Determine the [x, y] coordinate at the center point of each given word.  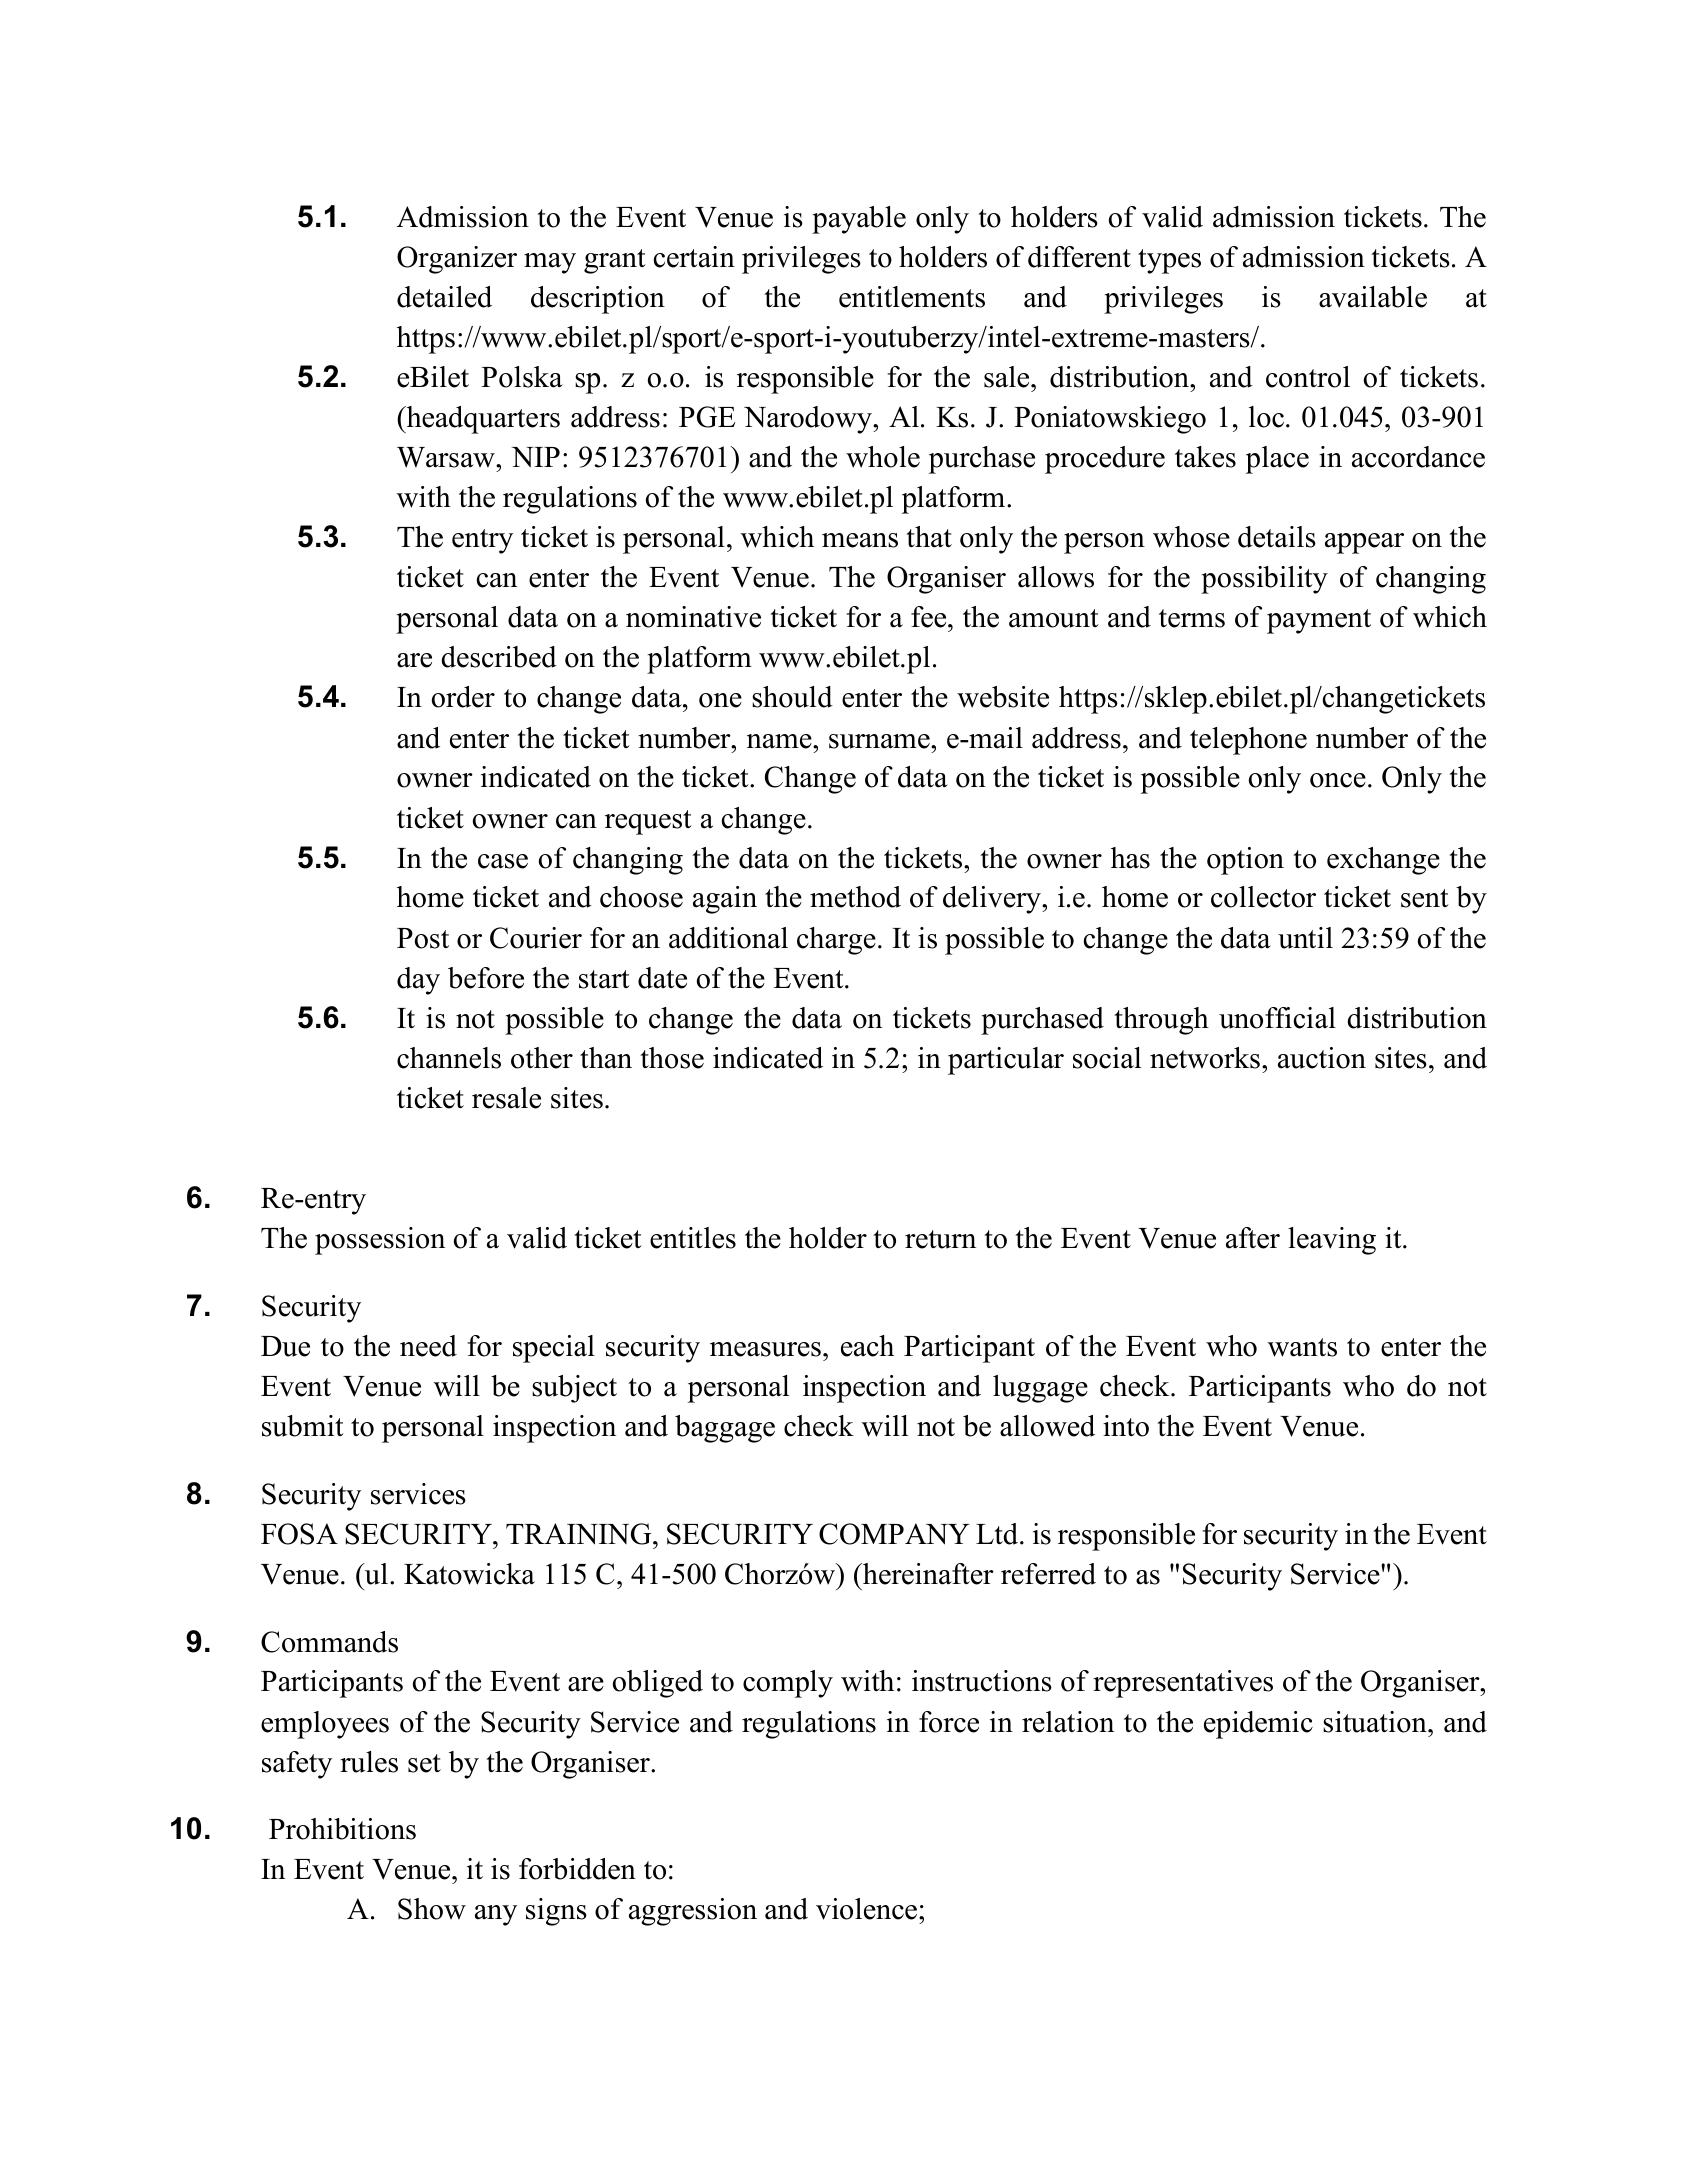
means [860, 540]
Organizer [457, 260]
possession [380, 1241]
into [1126, 1426]
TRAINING [580, 1534]
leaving [1332, 1241]
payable [859, 220]
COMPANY [894, 1534]
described [499, 657]
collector [1263, 897]
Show [432, 1909]
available [1373, 297]
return [940, 1239]
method [855, 897]
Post [423, 938]
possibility [1264, 580]
